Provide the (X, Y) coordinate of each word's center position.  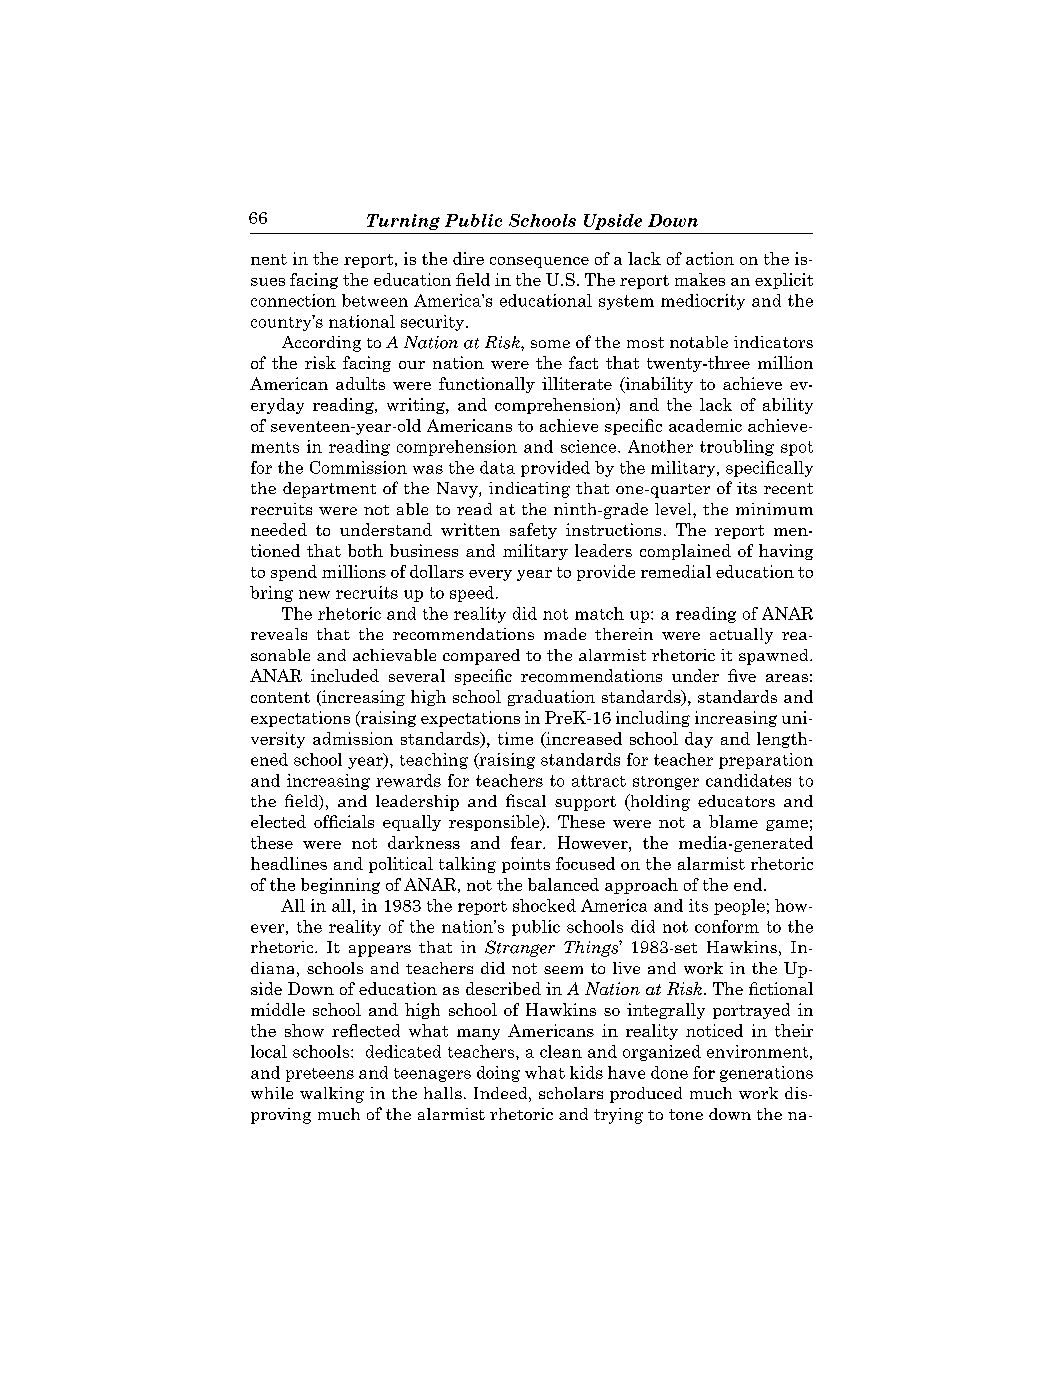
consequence (539, 262)
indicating (529, 490)
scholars (571, 1093)
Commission (358, 467)
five (742, 675)
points (526, 865)
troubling (737, 448)
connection (293, 300)
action (710, 258)
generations (766, 1074)
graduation (551, 698)
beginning (340, 886)
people (739, 907)
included (345, 675)
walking (332, 1095)
